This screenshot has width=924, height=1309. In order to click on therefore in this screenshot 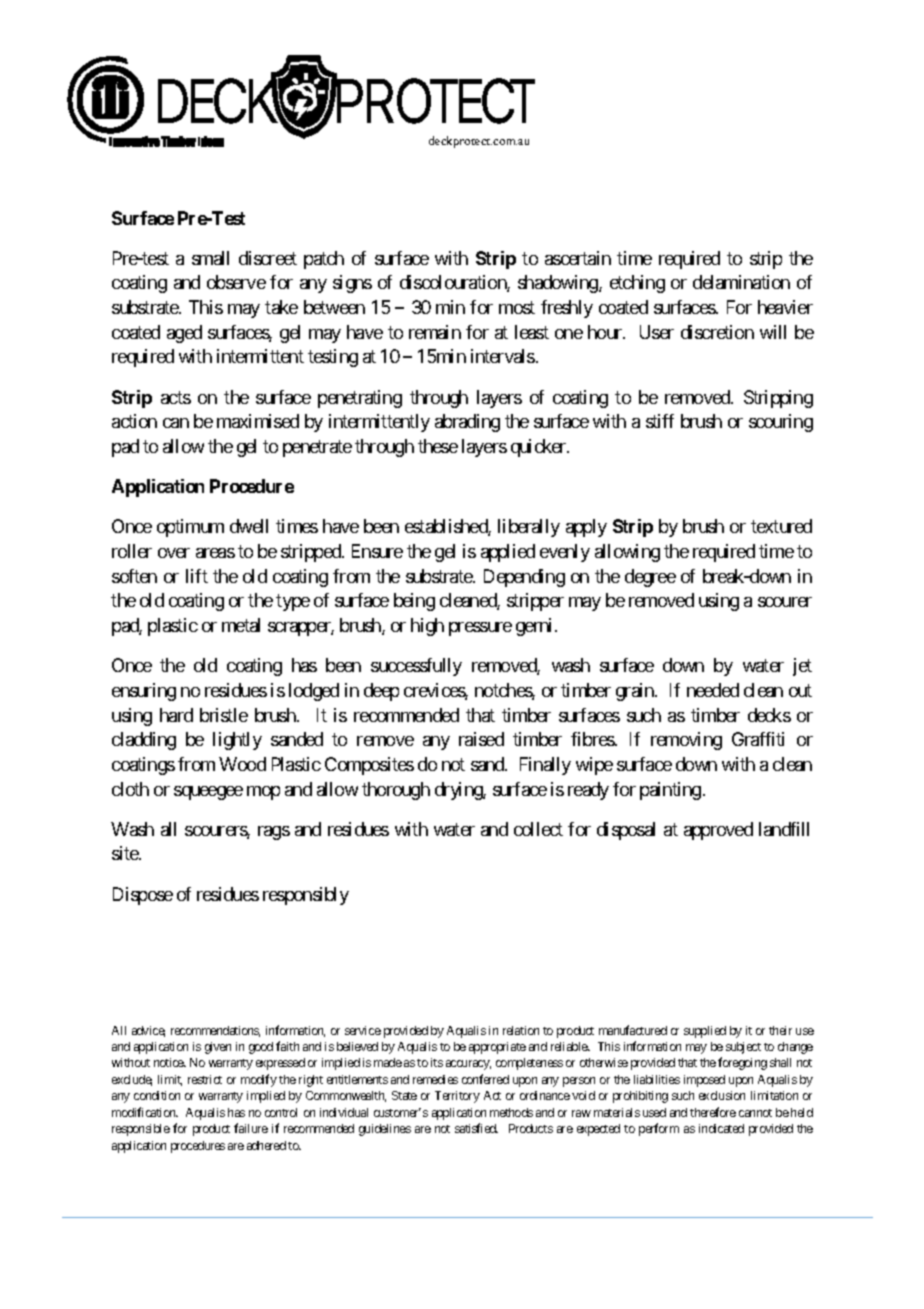, I will do `click(713, 1112)`.
